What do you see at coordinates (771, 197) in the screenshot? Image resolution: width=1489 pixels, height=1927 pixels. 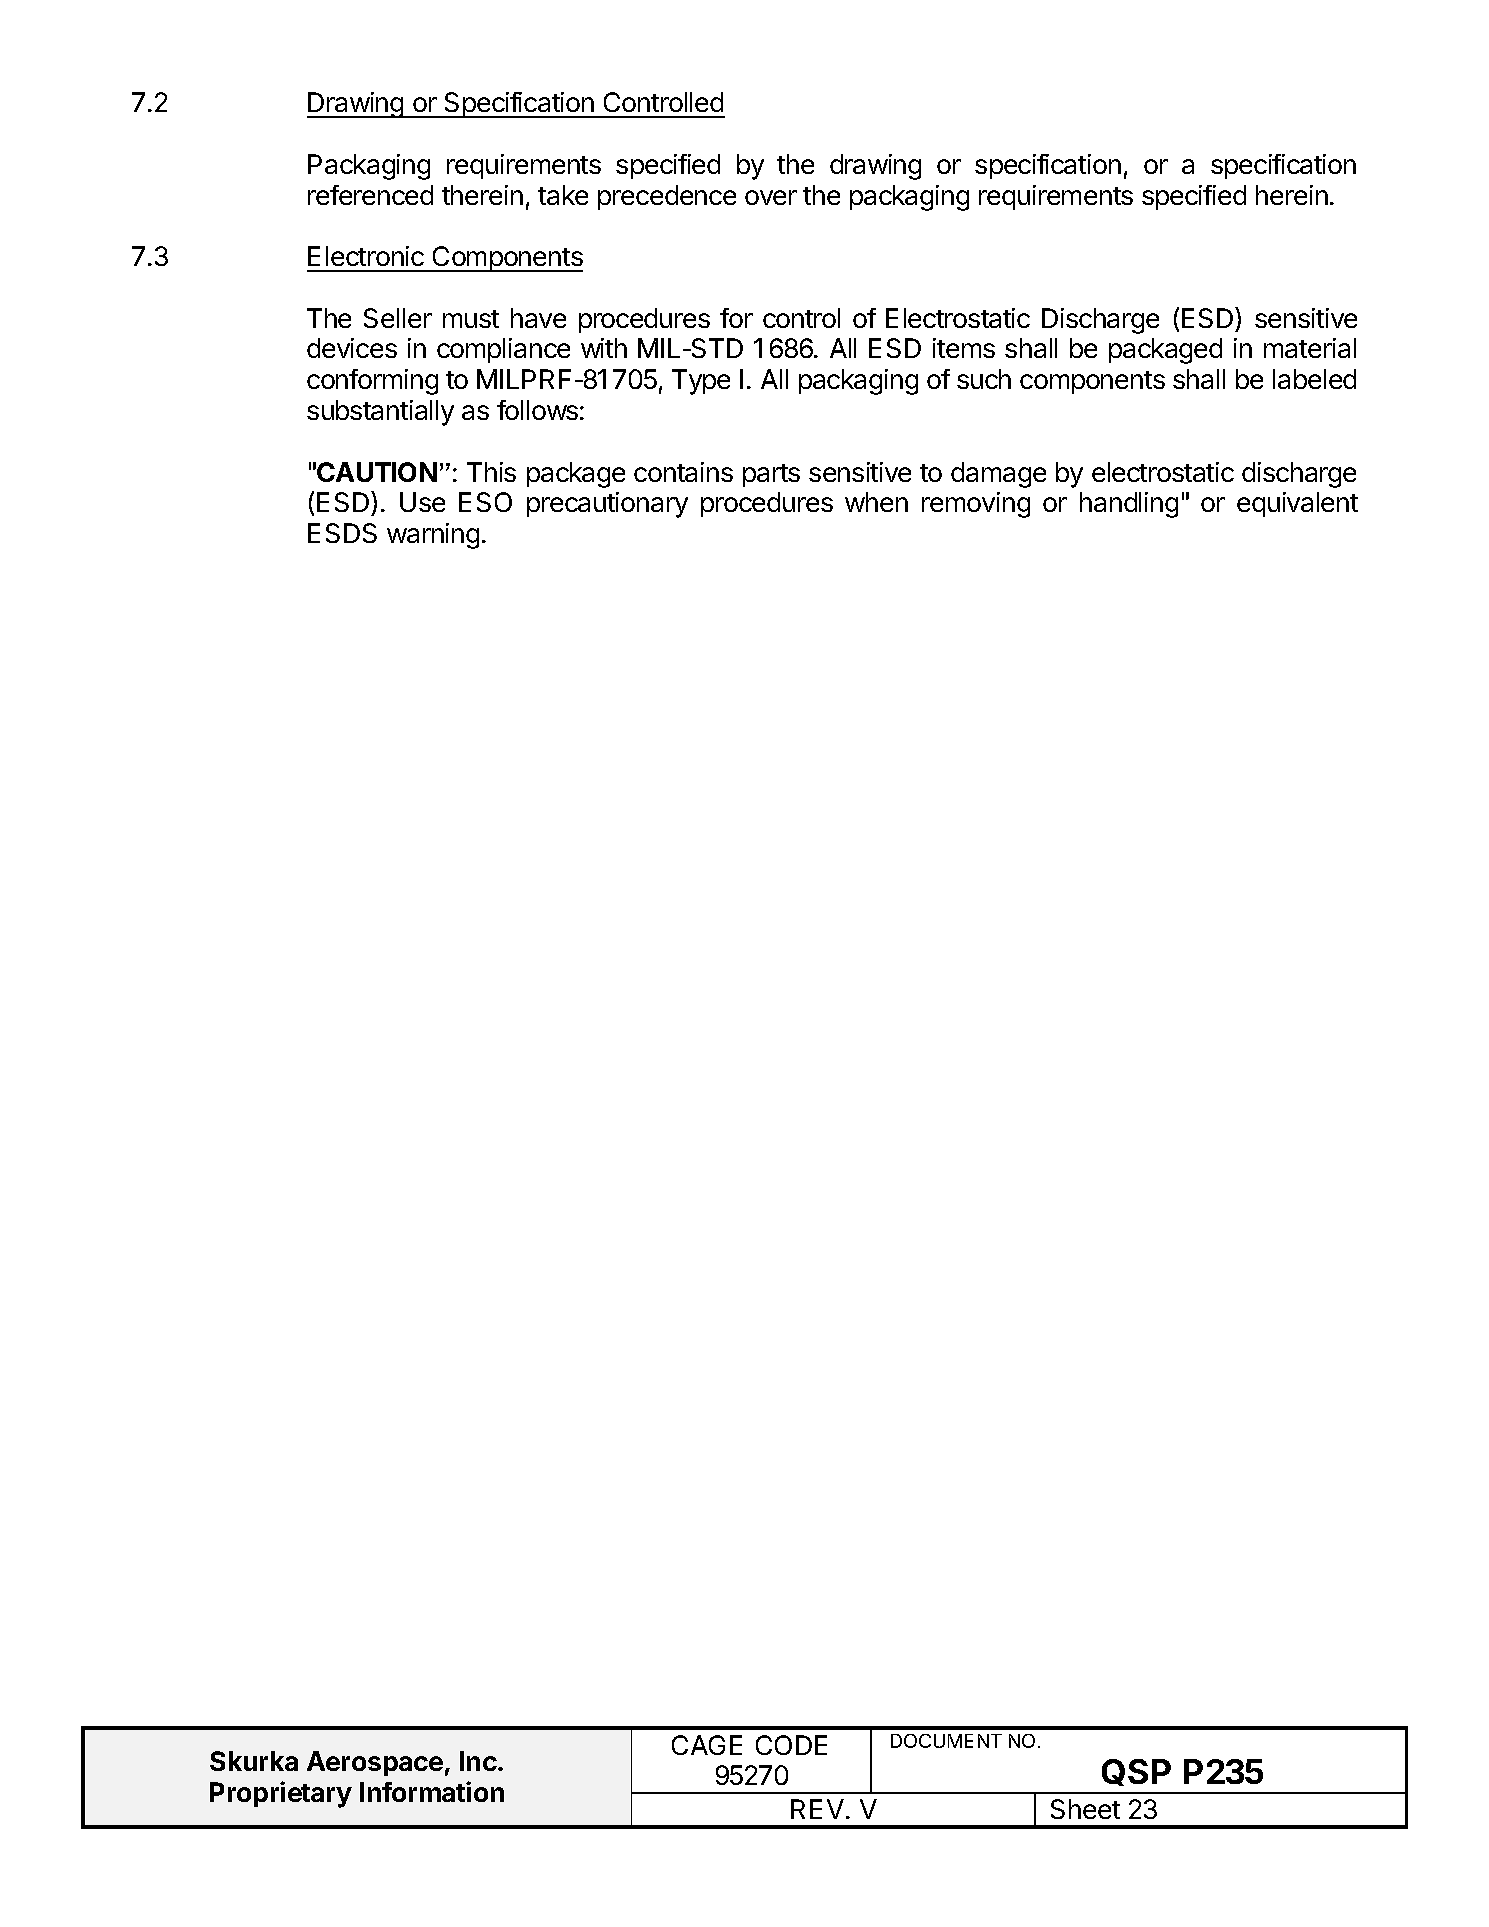 I see `over` at bounding box center [771, 197].
